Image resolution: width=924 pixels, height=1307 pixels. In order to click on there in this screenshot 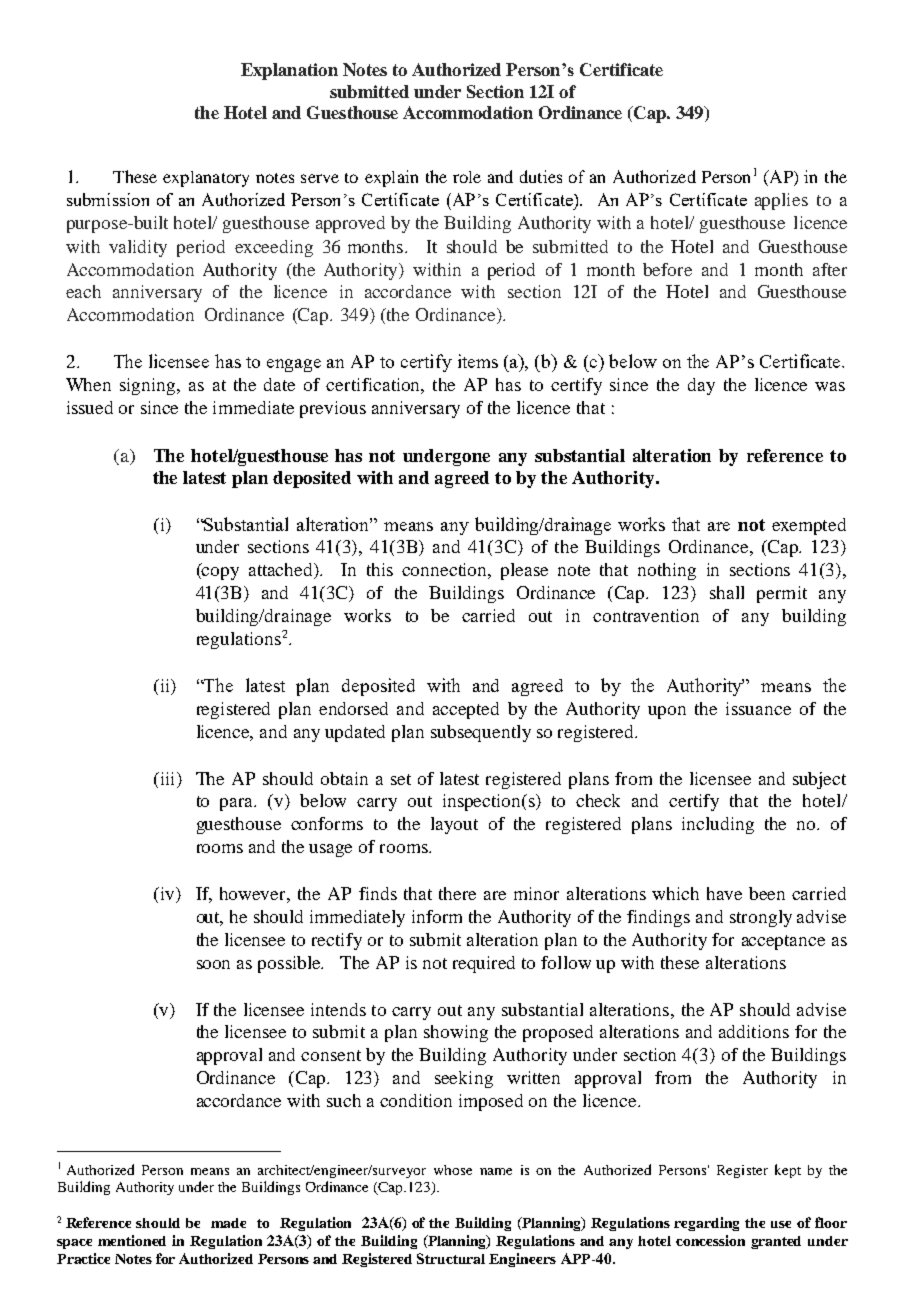, I will do `click(457, 893)`.
